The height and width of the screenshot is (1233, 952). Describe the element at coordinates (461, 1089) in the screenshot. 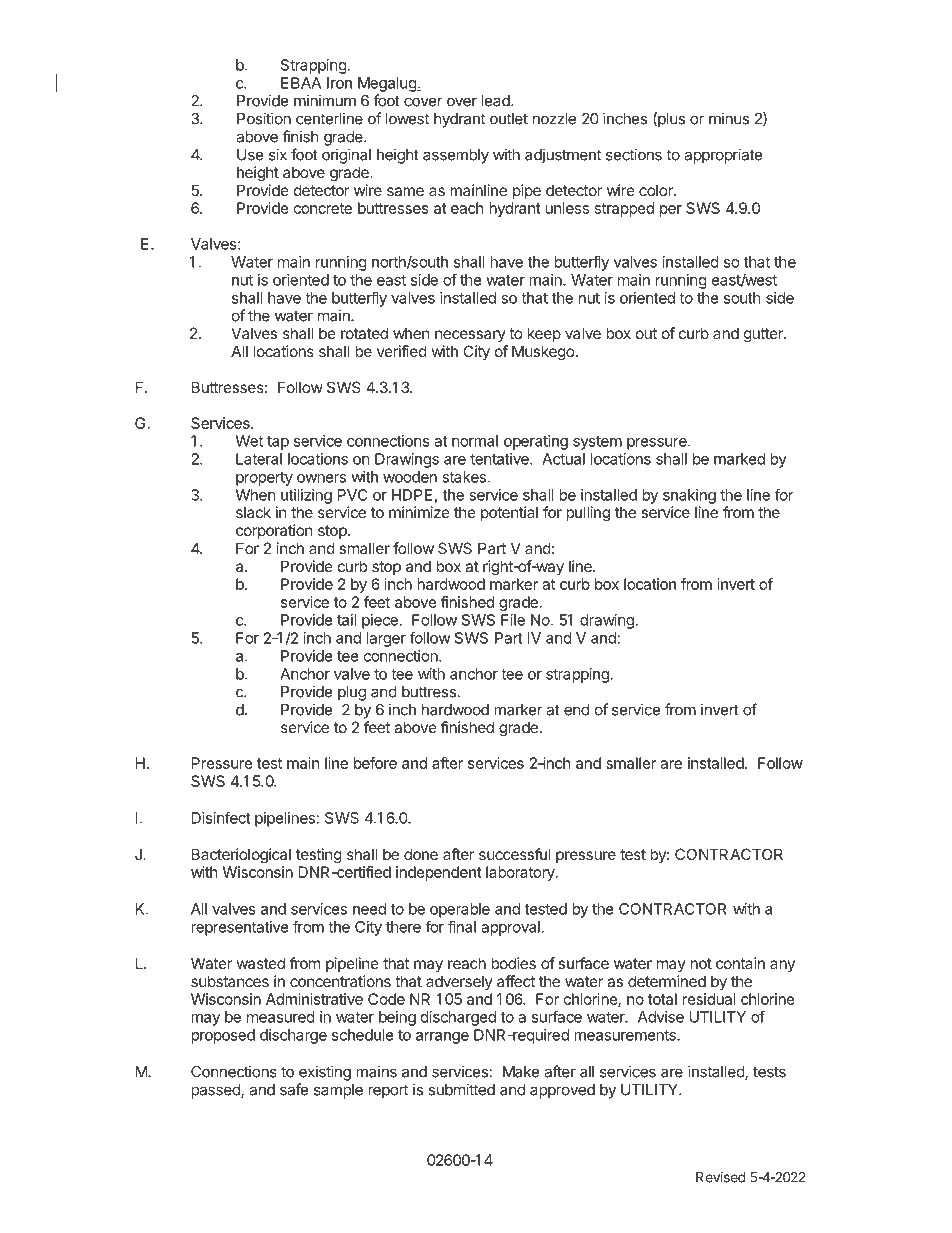

I see `submitted` at that location.
